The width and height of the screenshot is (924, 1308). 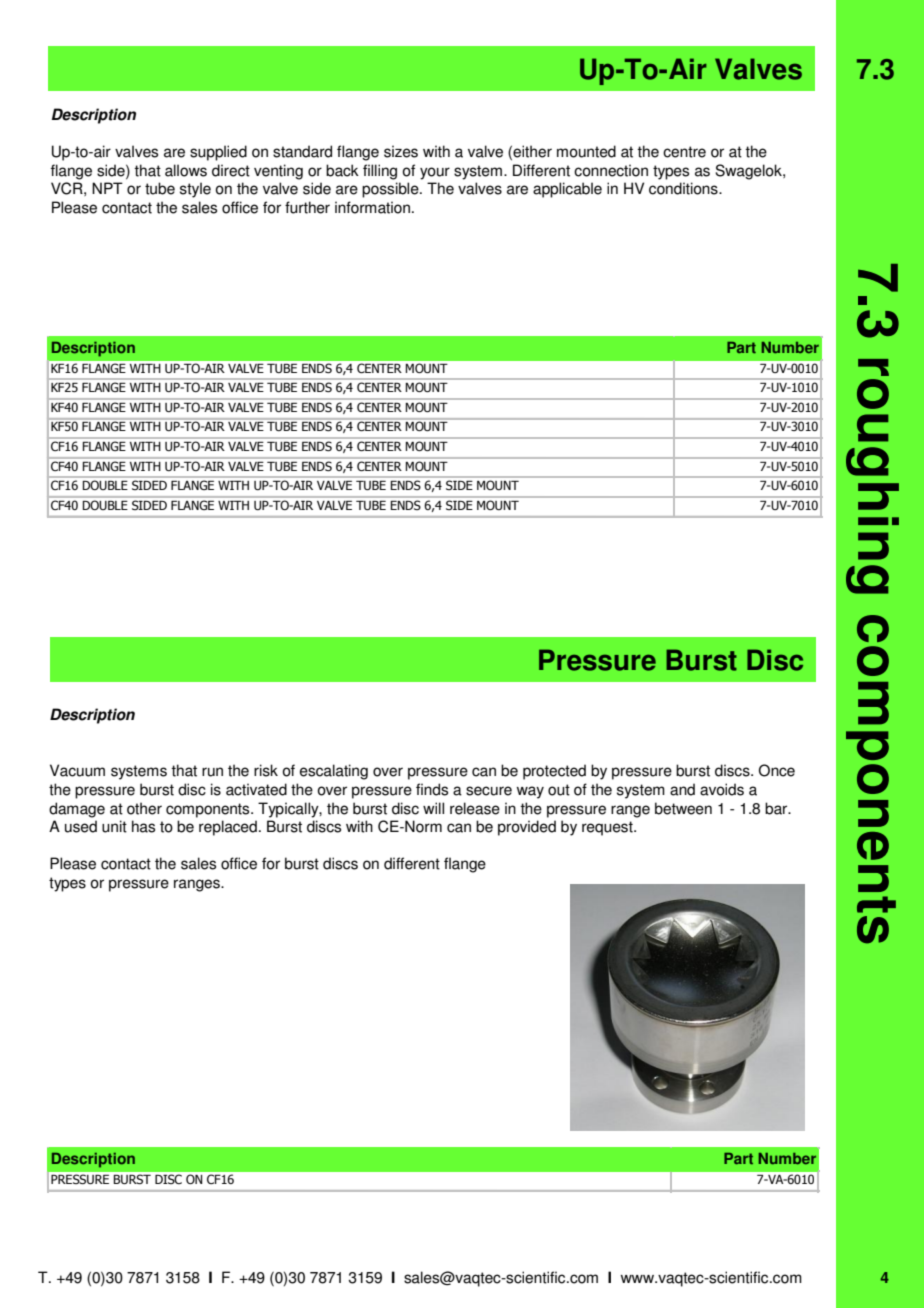 I want to click on allows, so click(x=186, y=170).
